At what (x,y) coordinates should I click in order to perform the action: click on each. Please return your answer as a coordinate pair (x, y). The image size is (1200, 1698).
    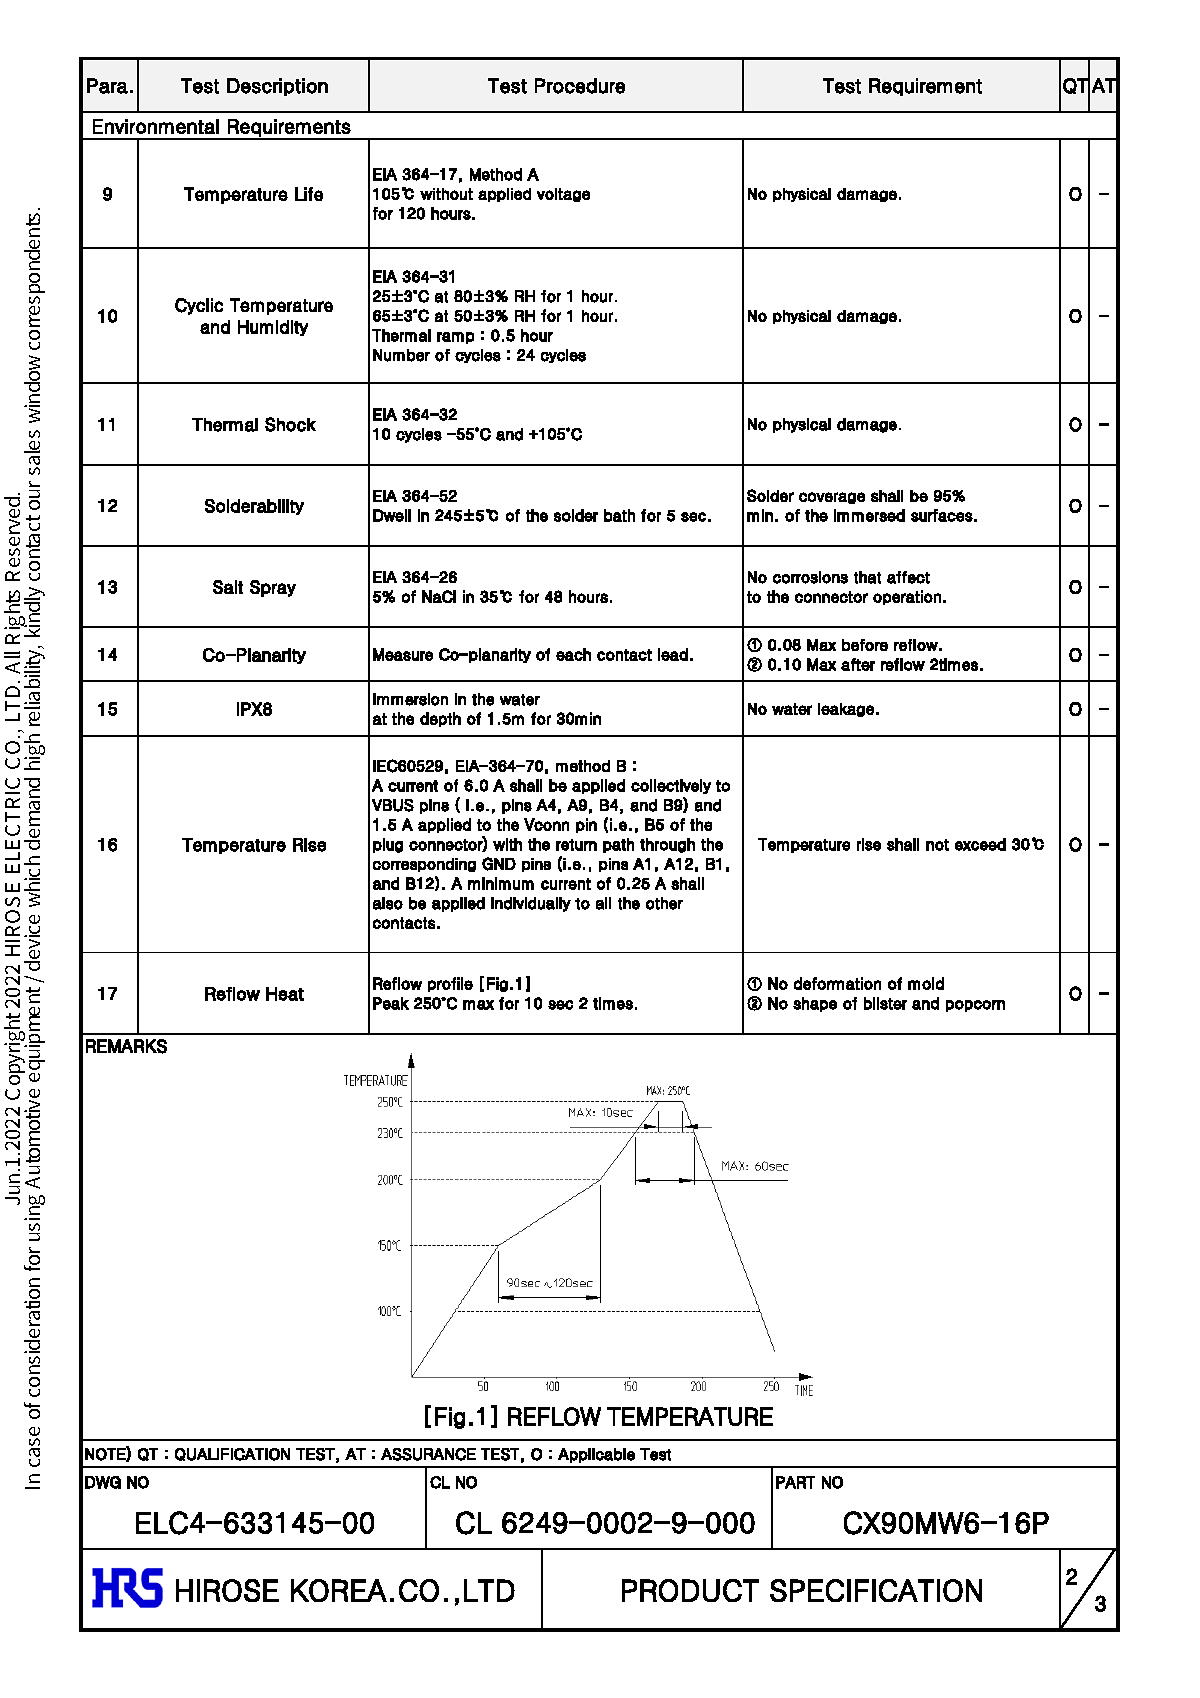
    Looking at the image, I should click on (573, 654).
